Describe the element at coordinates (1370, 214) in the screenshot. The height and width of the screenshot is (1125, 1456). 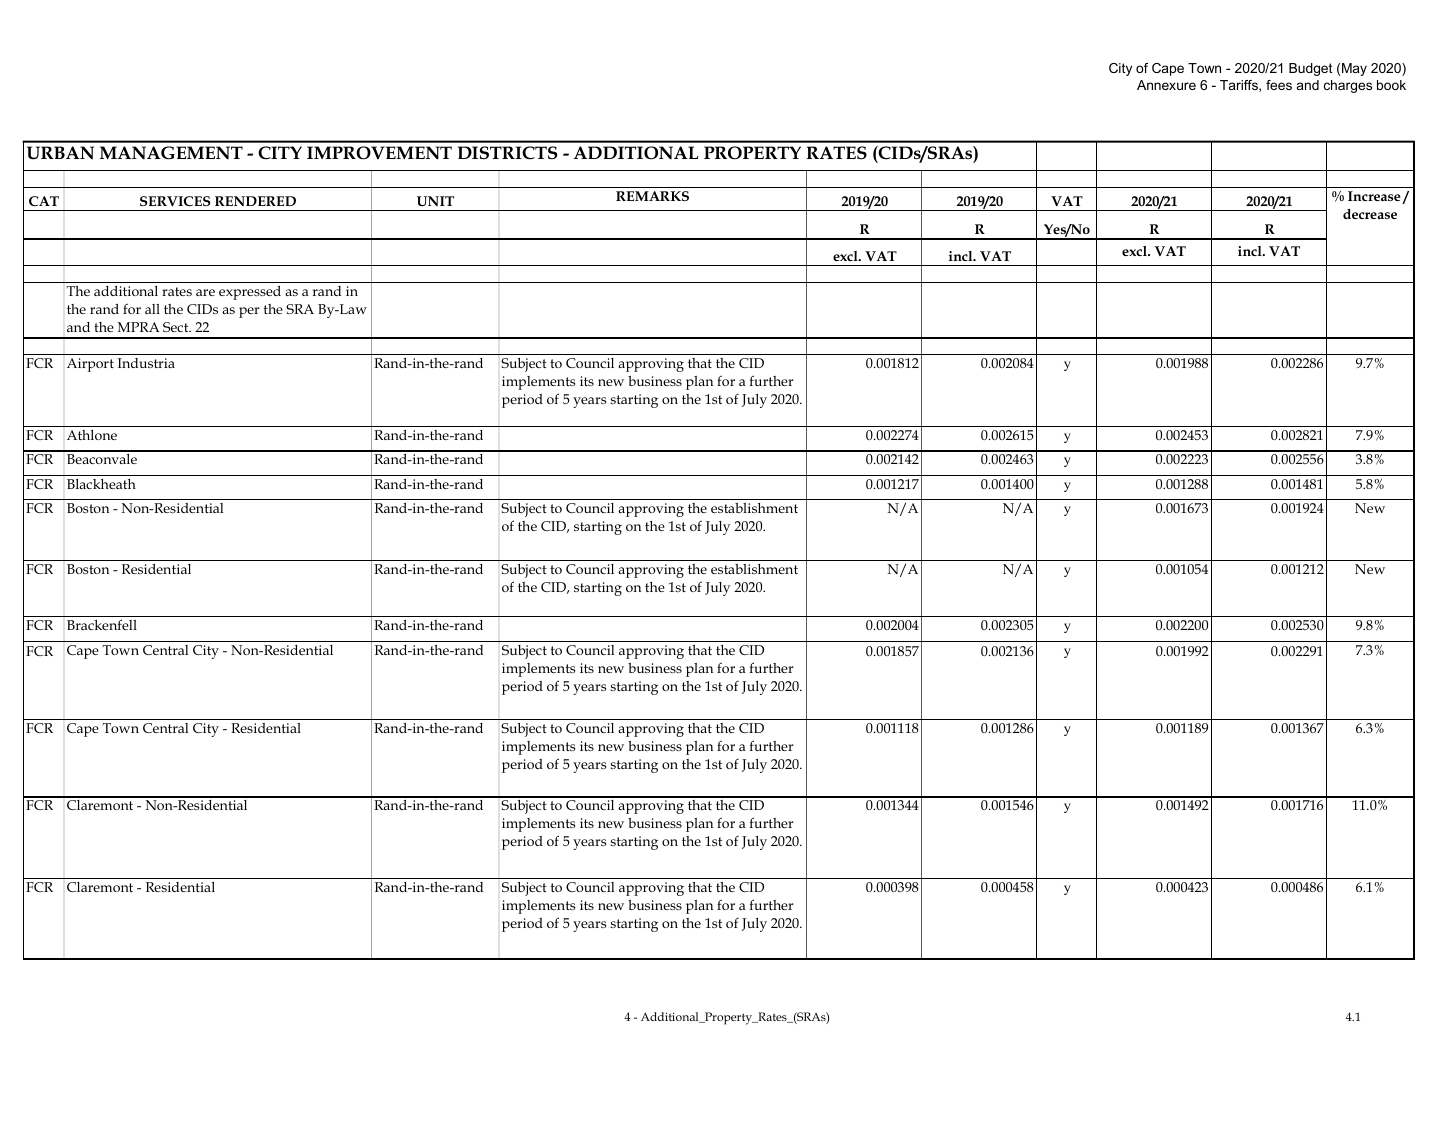
I see `decrease` at that location.
